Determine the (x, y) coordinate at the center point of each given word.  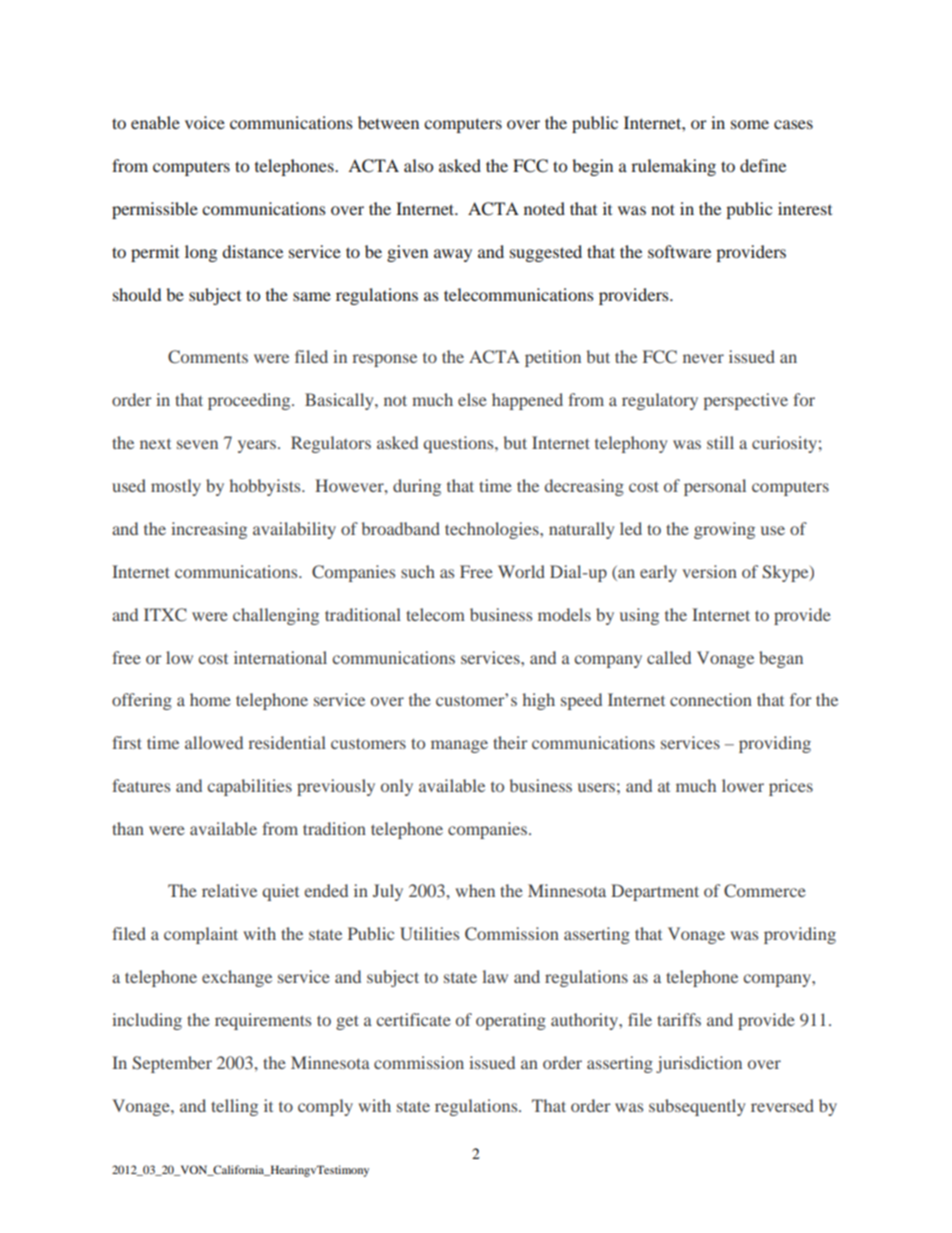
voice (205, 122)
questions (459, 444)
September (172, 1064)
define (763, 165)
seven (197, 444)
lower (743, 785)
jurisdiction (699, 1064)
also (418, 165)
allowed (214, 742)
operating (511, 1021)
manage (459, 746)
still (720, 442)
